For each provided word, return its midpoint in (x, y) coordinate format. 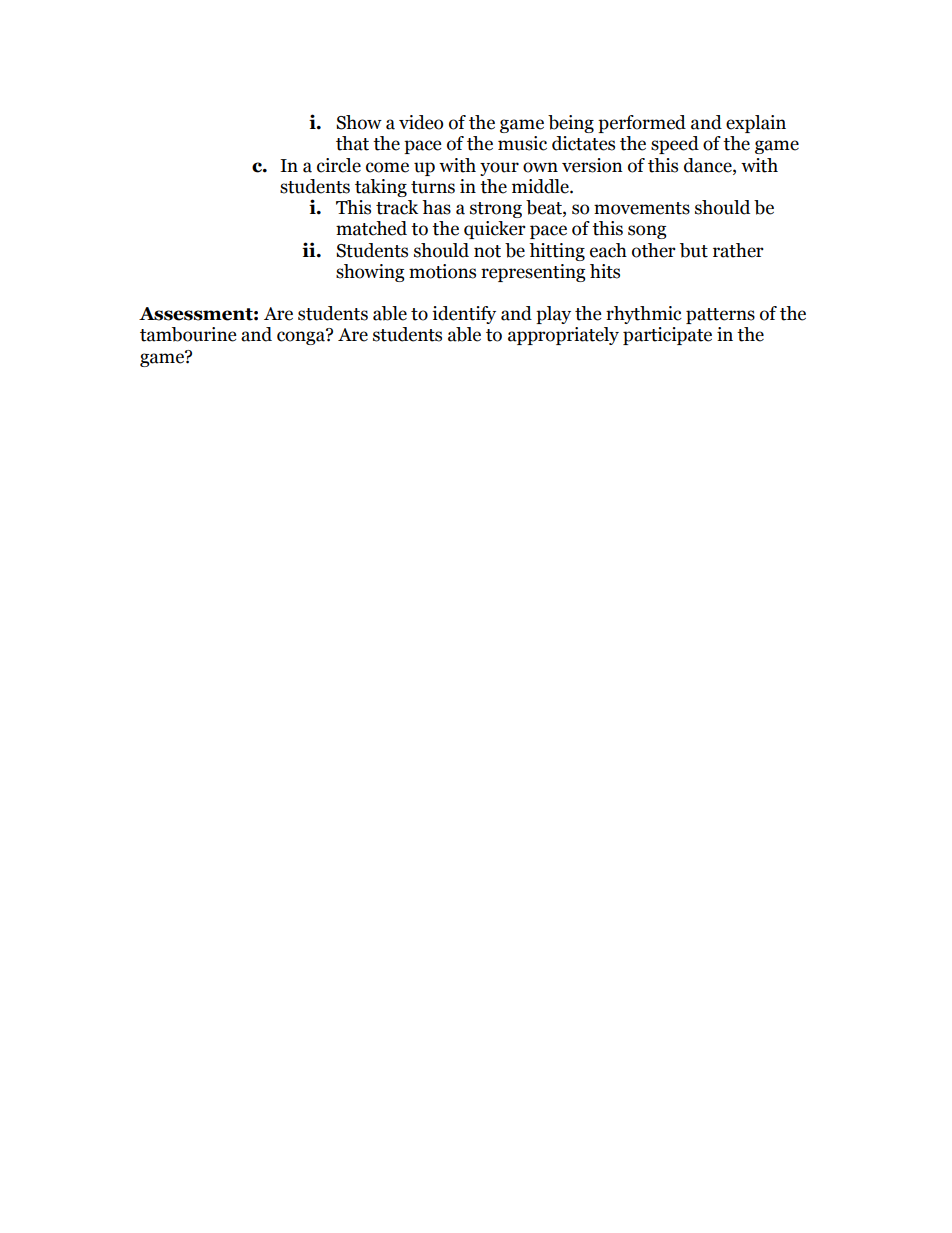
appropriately (563, 336)
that (352, 143)
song (647, 232)
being (571, 124)
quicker (495, 230)
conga (302, 337)
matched (371, 228)
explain (756, 124)
